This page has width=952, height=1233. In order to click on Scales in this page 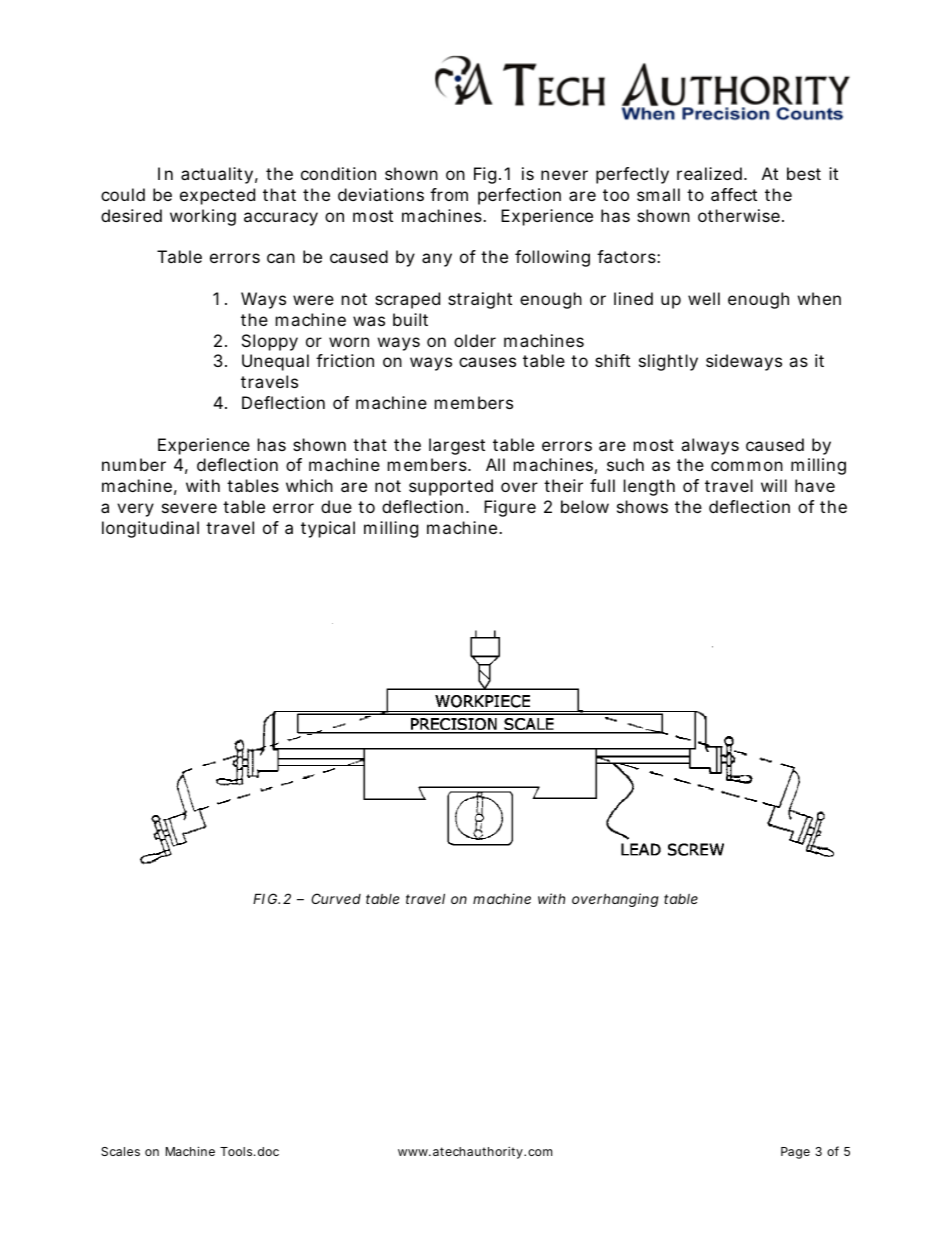, I will do `click(120, 1151)`.
